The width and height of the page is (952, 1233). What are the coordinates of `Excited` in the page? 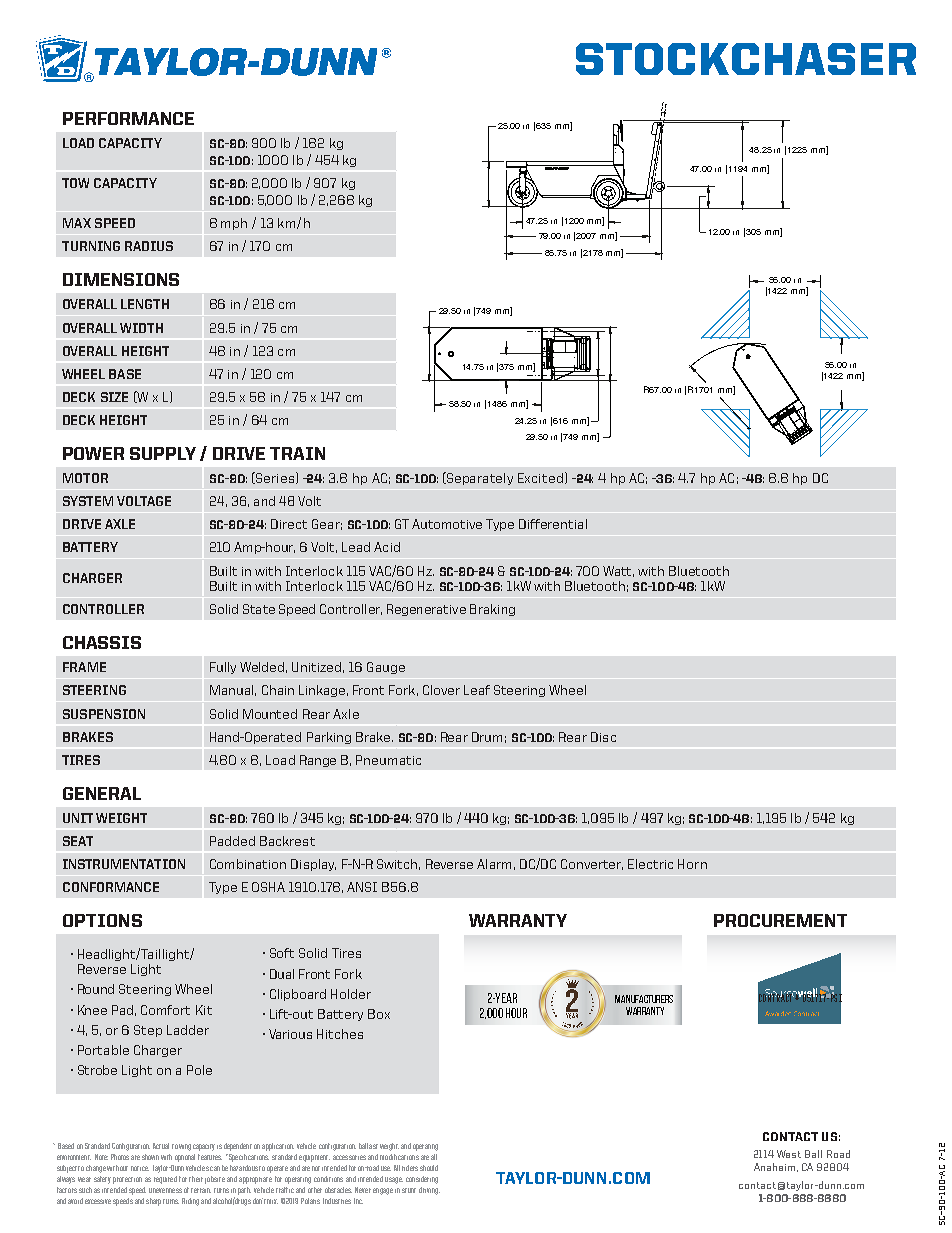 It's located at (542, 478).
